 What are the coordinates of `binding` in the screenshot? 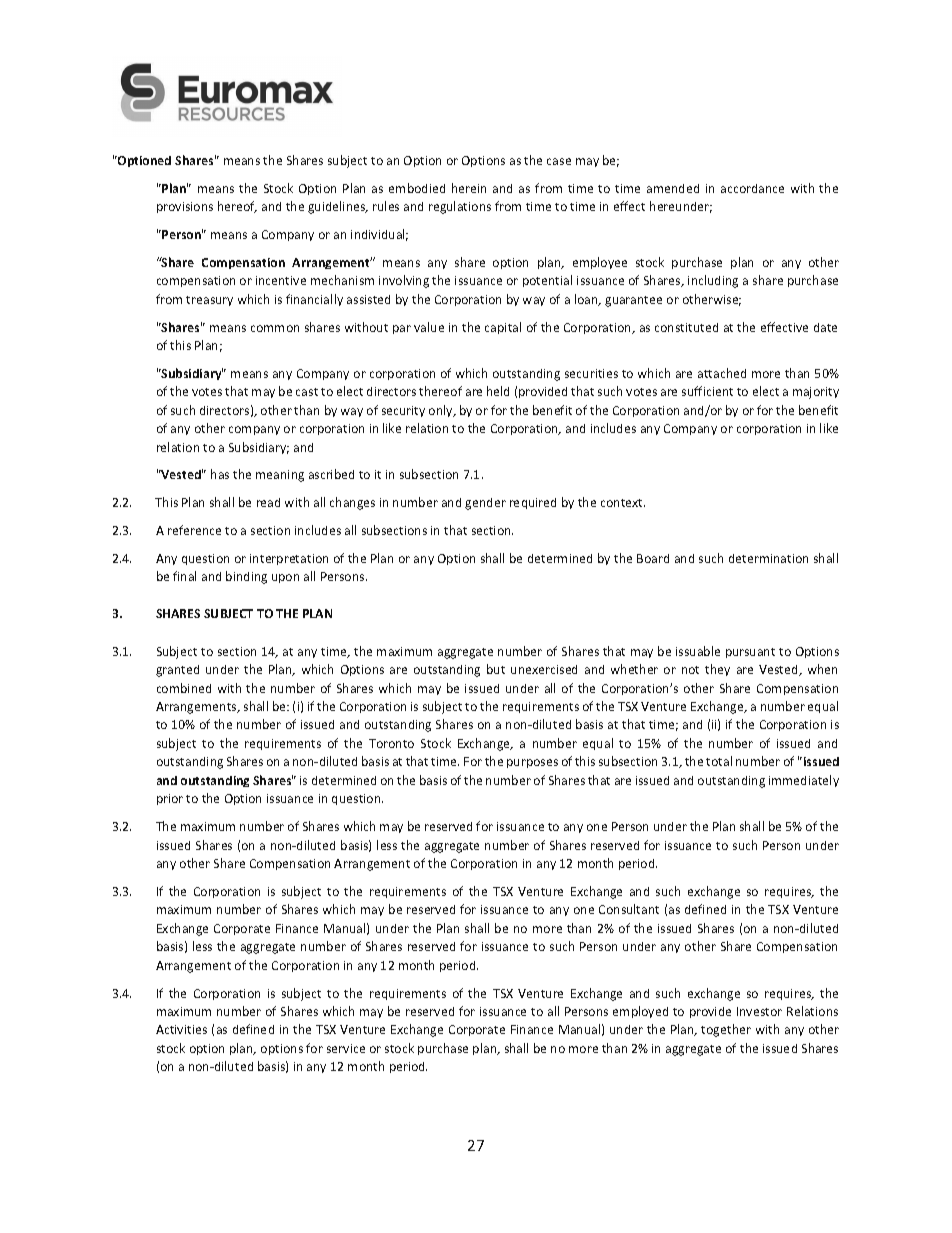 It's located at (246, 577).
